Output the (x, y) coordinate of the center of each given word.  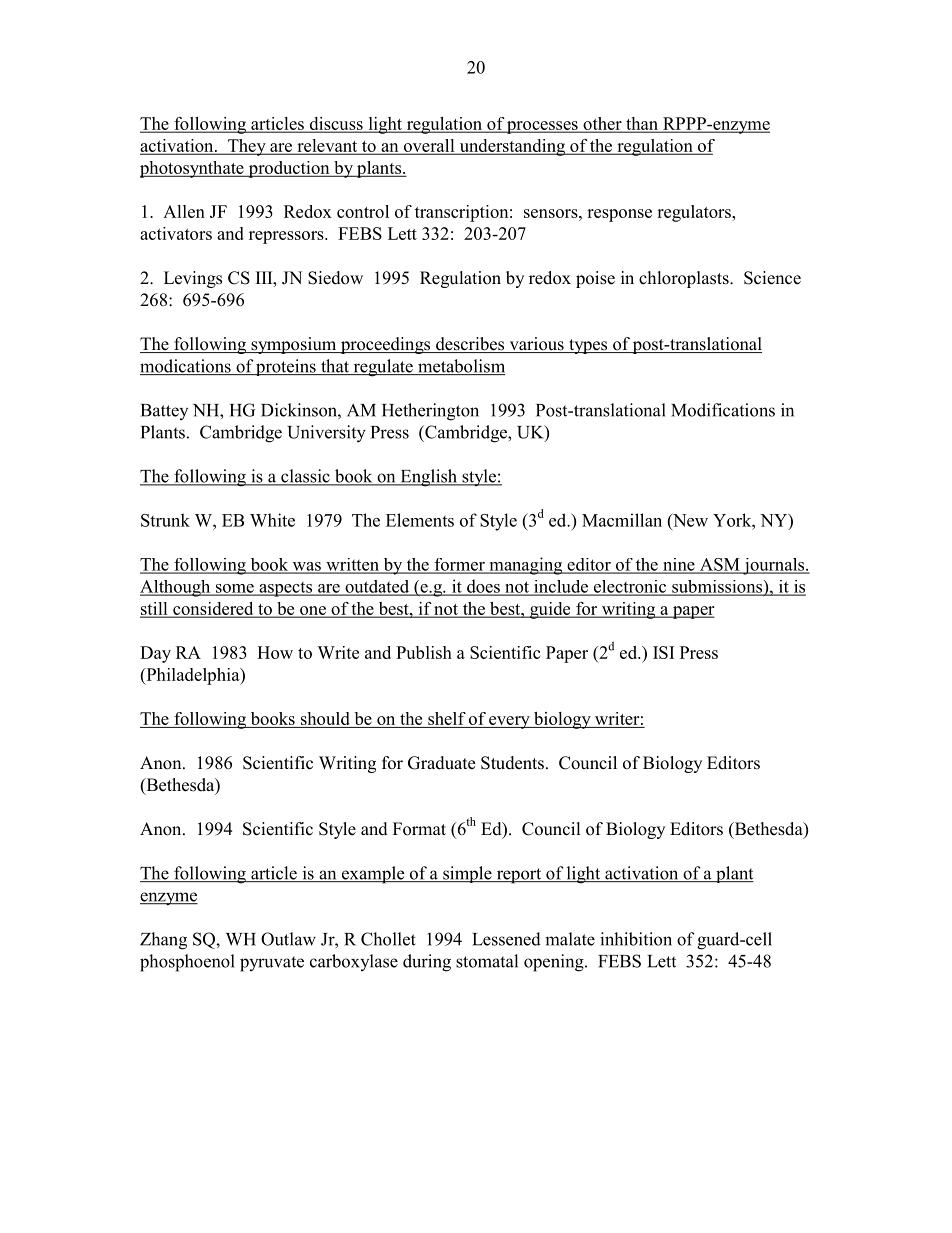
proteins (286, 367)
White (272, 520)
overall (429, 146)
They (247, 147)
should (325, 720)
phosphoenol (187, 963)
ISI (663, 652)
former (459, 565)
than (642, 124)
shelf (447, 720)
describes (470, 345)
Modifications (723, 410)
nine (679, 565)
